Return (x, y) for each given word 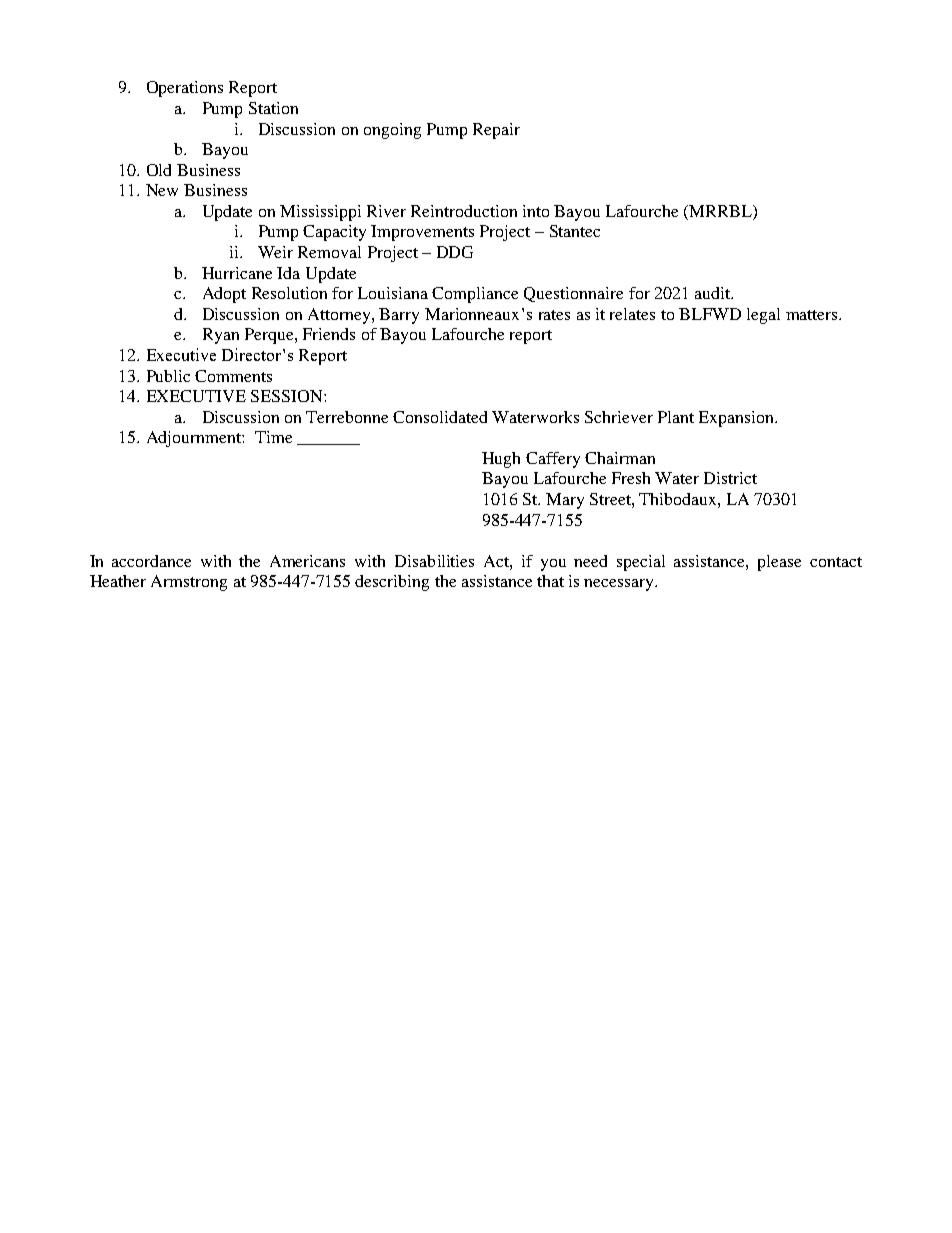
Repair (496, 131)
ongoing (392, 131)
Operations (185, 89)
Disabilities (434, 561)
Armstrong (189, 583)
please (779, 563)
